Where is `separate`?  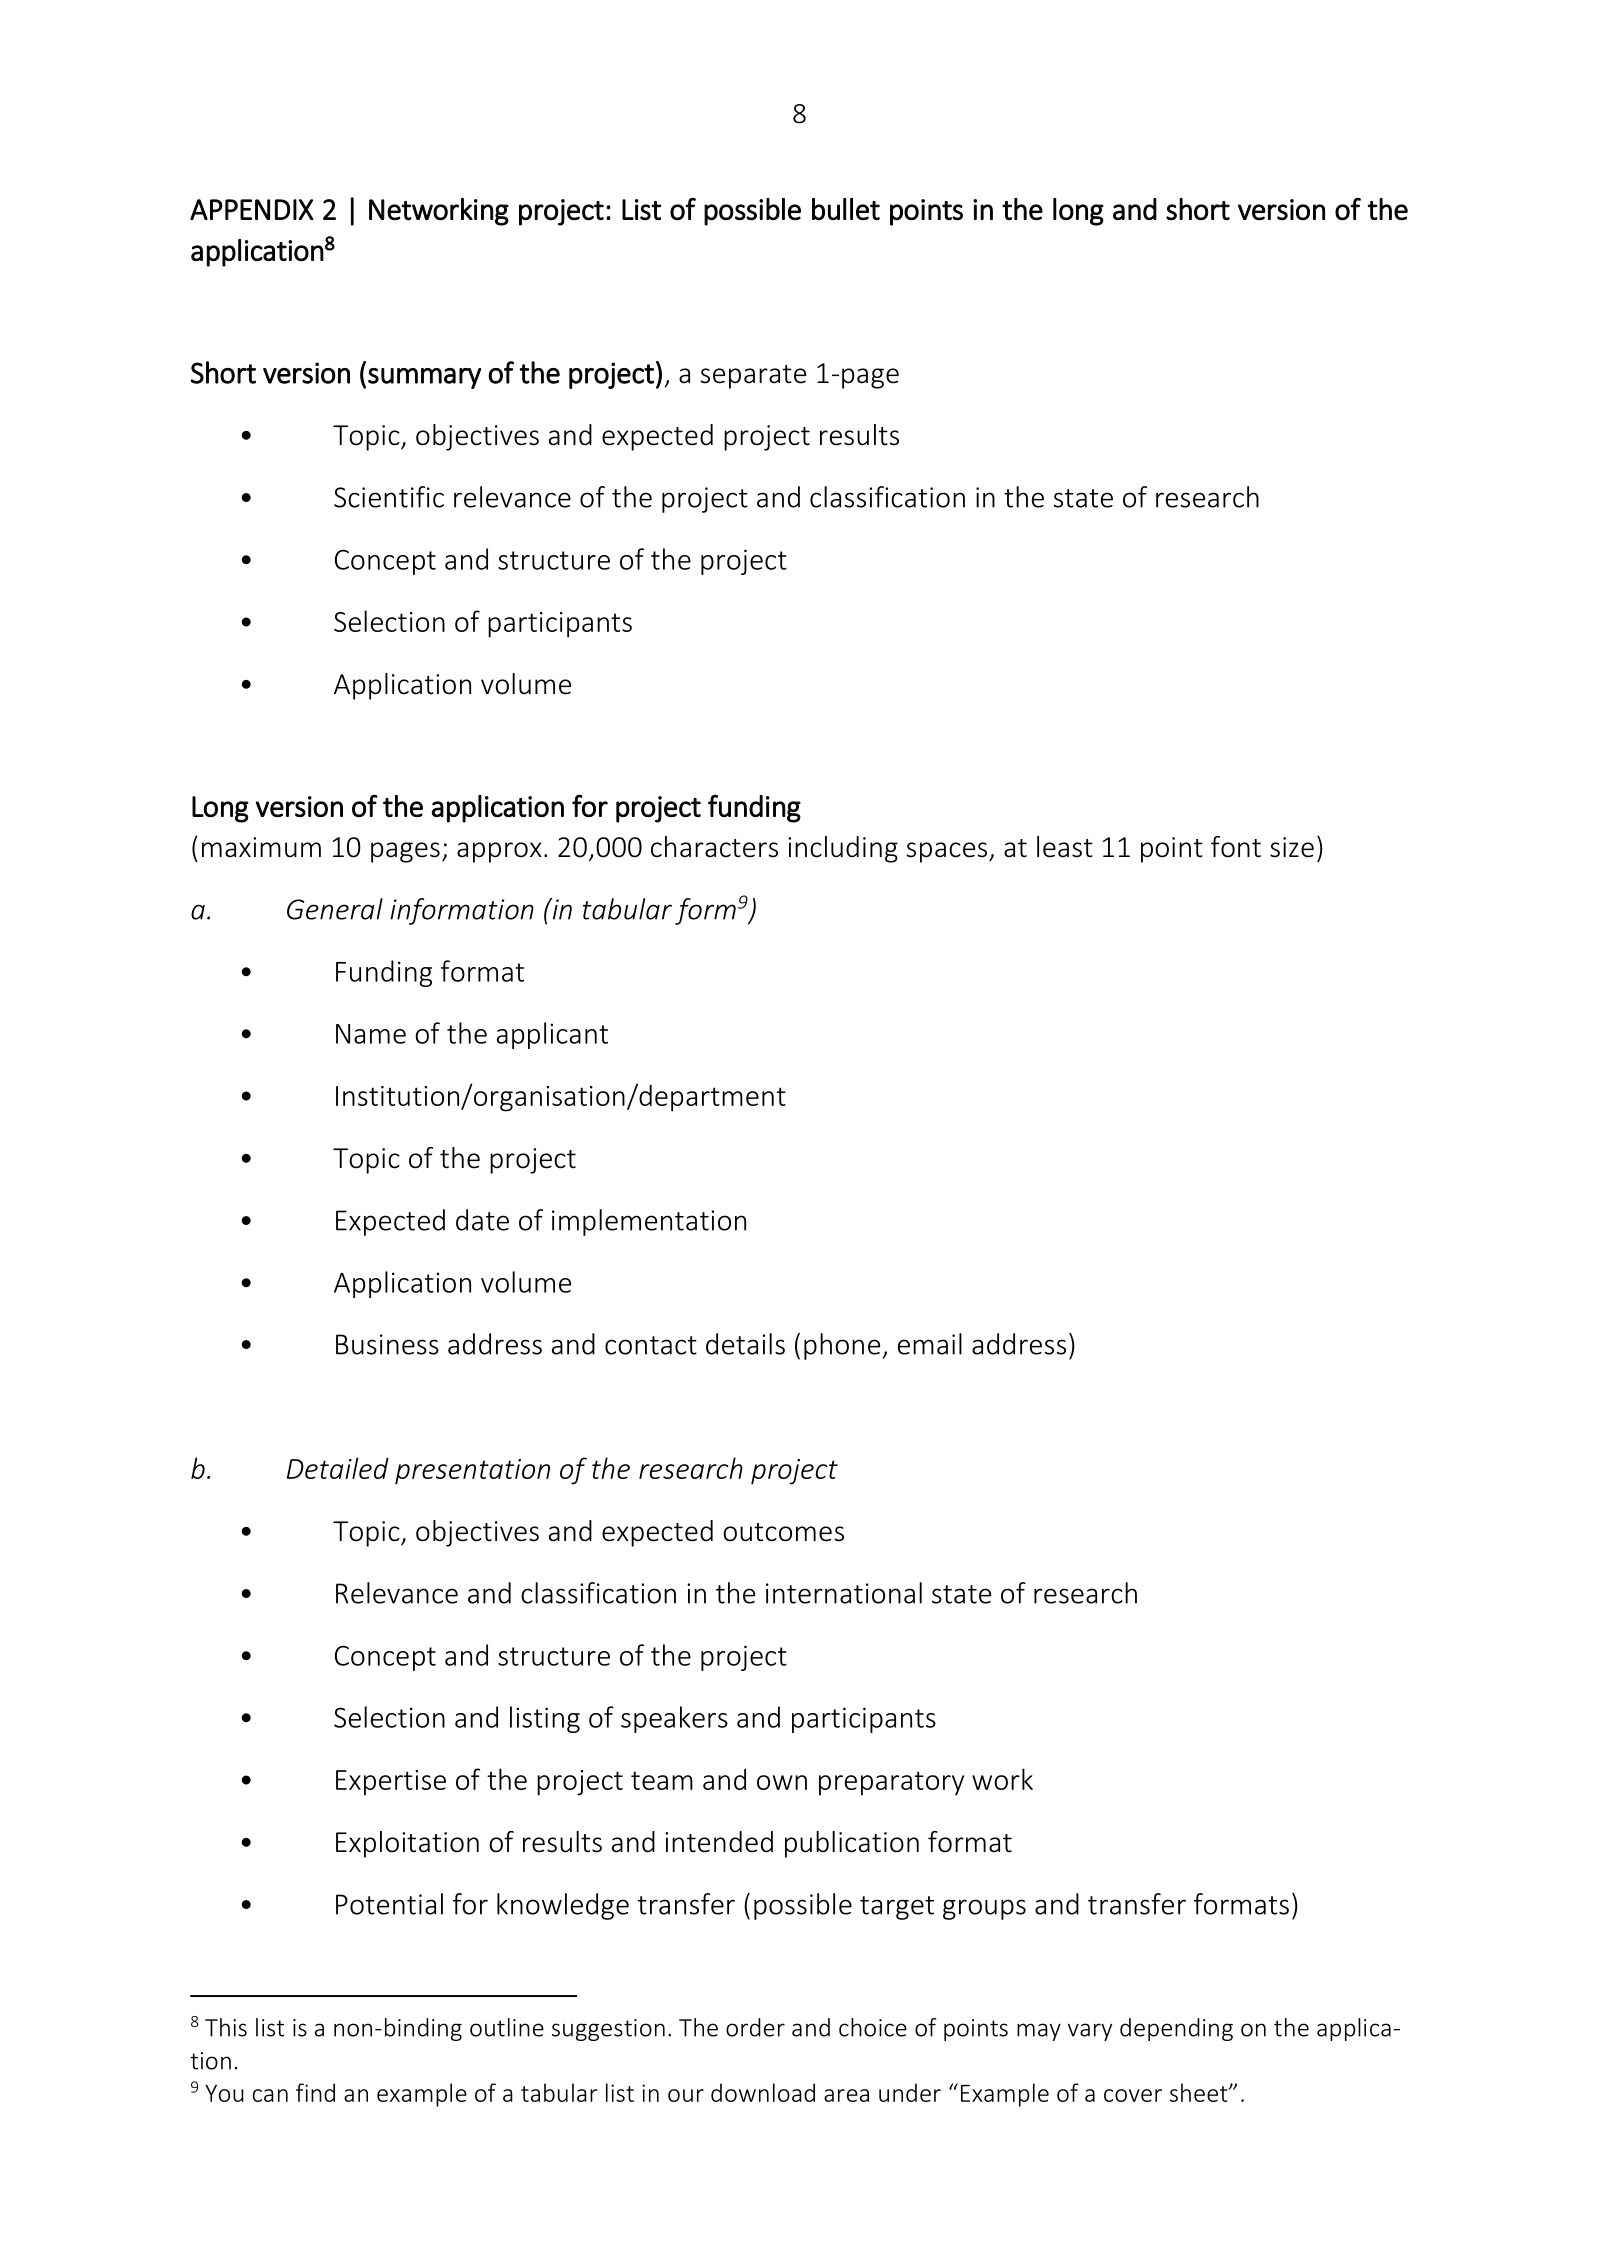
separate is located at coordinates (753, 377).
